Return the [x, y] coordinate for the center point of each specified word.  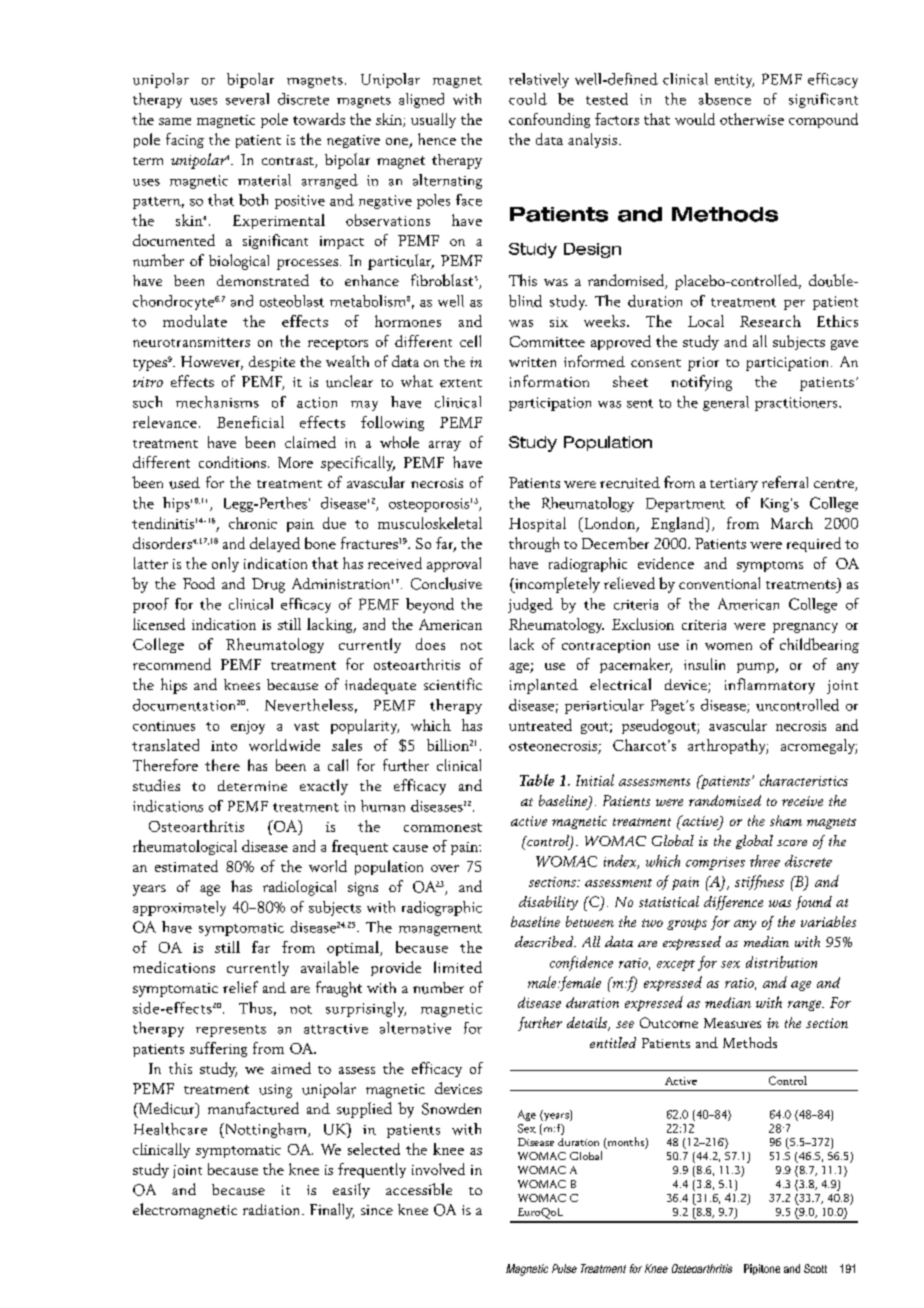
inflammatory [770, 686]
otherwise [752, 119]
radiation [273, 1209]
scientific [453, 684]
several [247, 99]
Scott [815, 1268]
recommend [172, 664]
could [528, 99]
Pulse [564, 1268]
